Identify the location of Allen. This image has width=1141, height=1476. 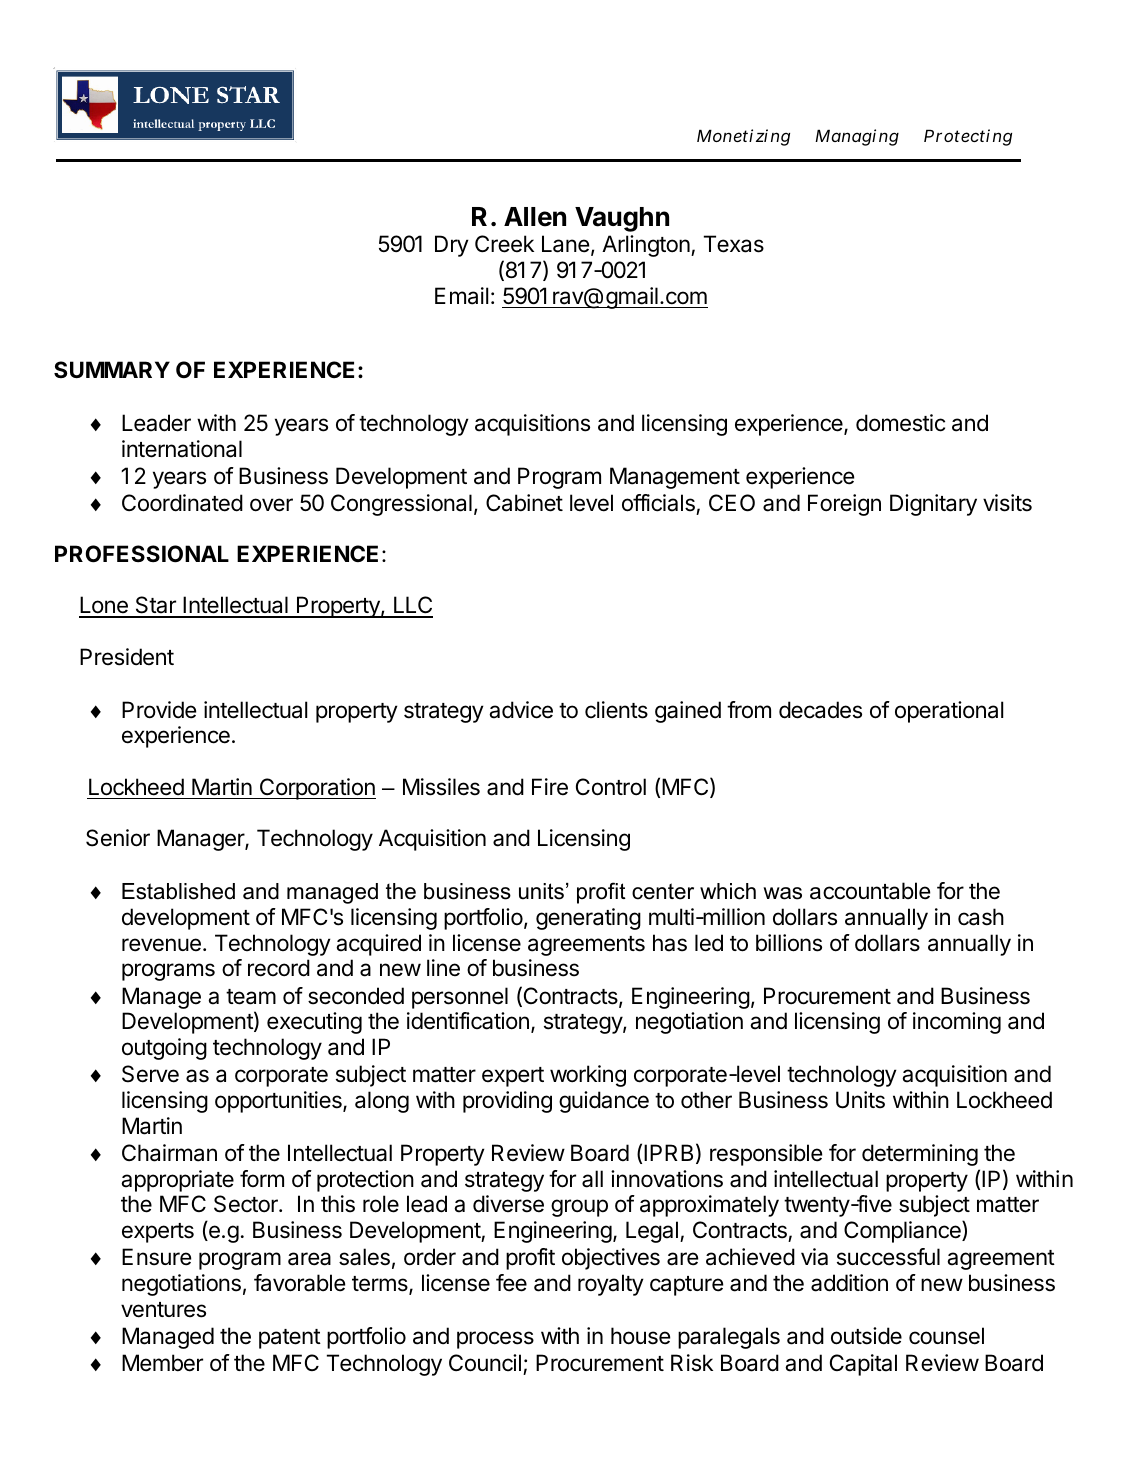
(535, 217).
